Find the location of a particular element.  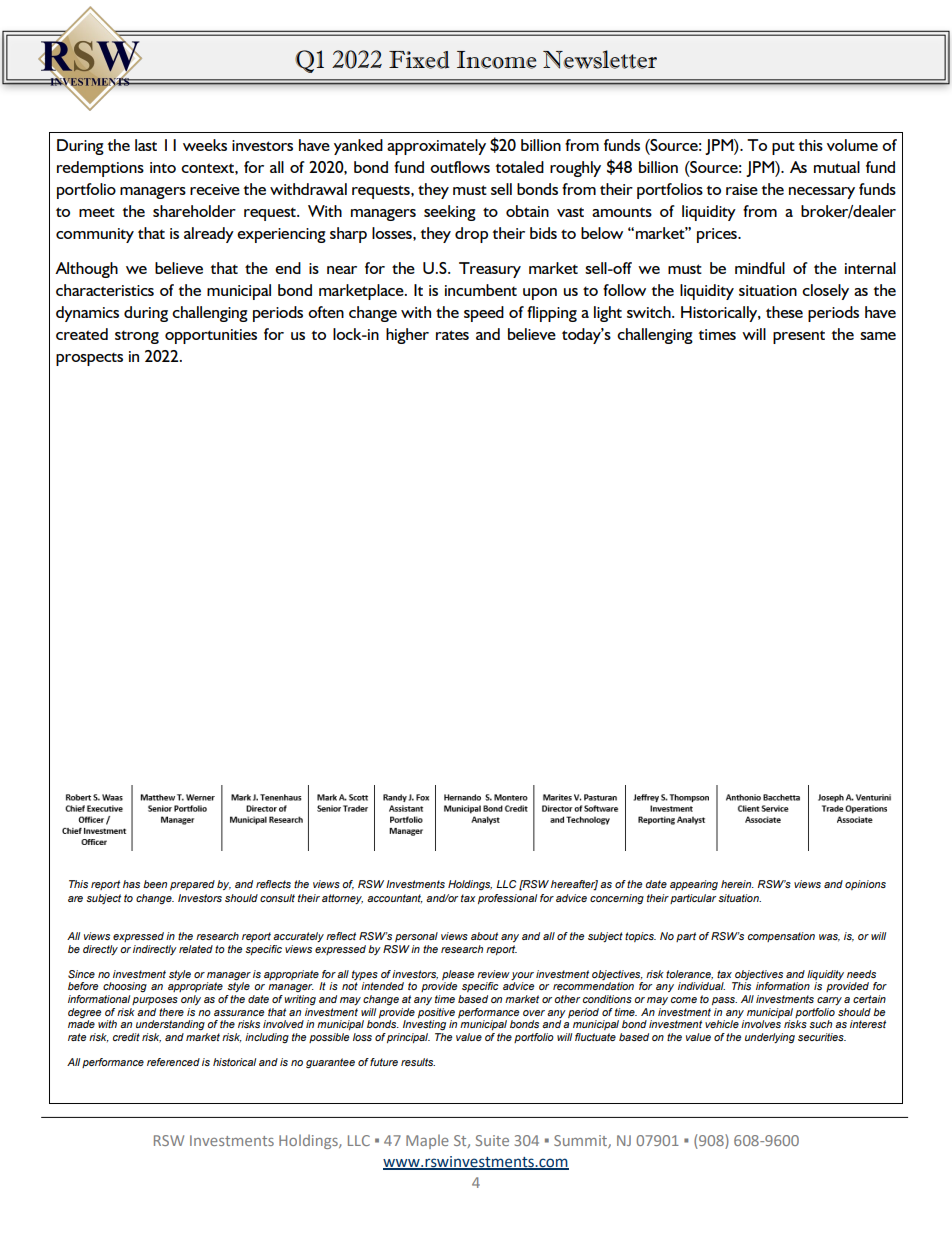

present is located at coordinates (799, 337).
